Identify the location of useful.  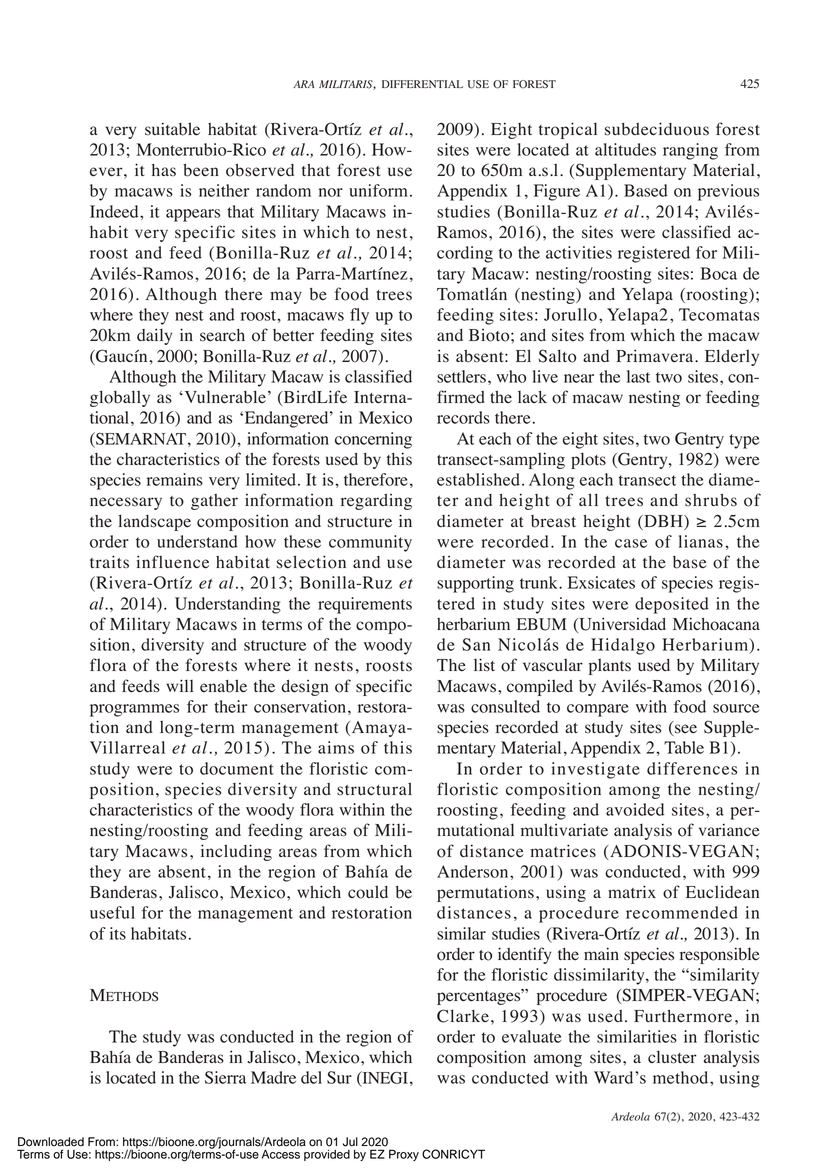
(112, 912).
